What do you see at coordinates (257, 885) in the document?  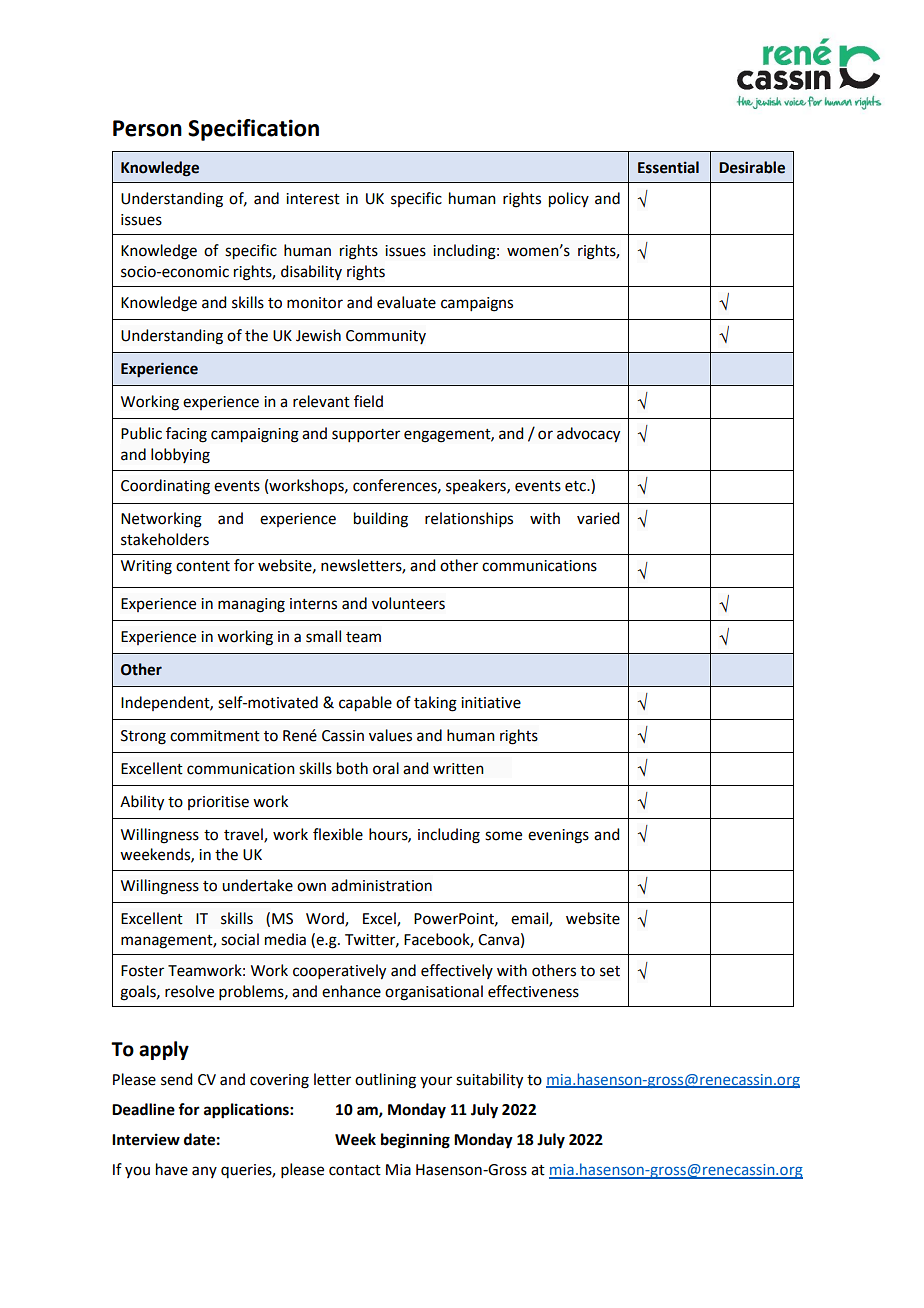 I see `undertake` at bounding box center [257, 885].
